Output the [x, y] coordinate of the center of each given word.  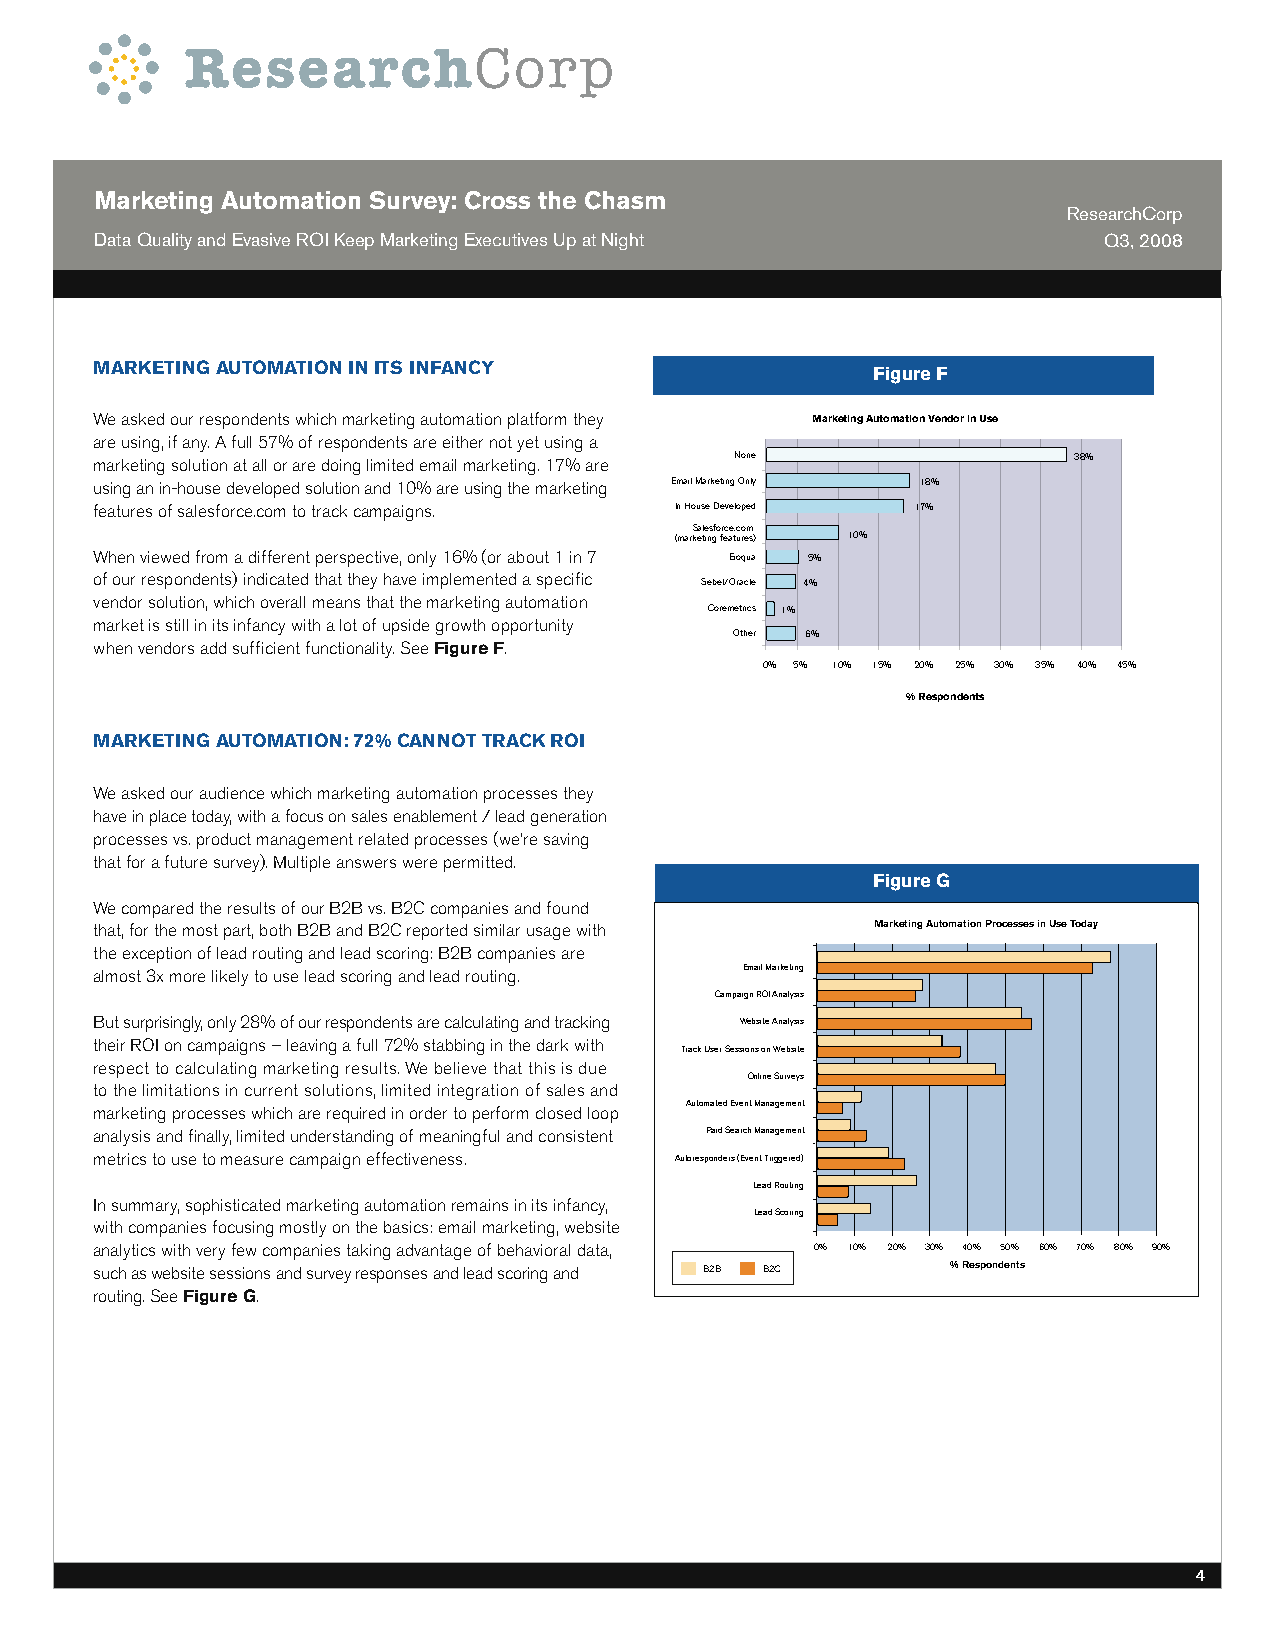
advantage [434, 1252]
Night [623, 241]
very [210, 1253]
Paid [714, 1130]
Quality [165, 241]
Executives [506, 239]
